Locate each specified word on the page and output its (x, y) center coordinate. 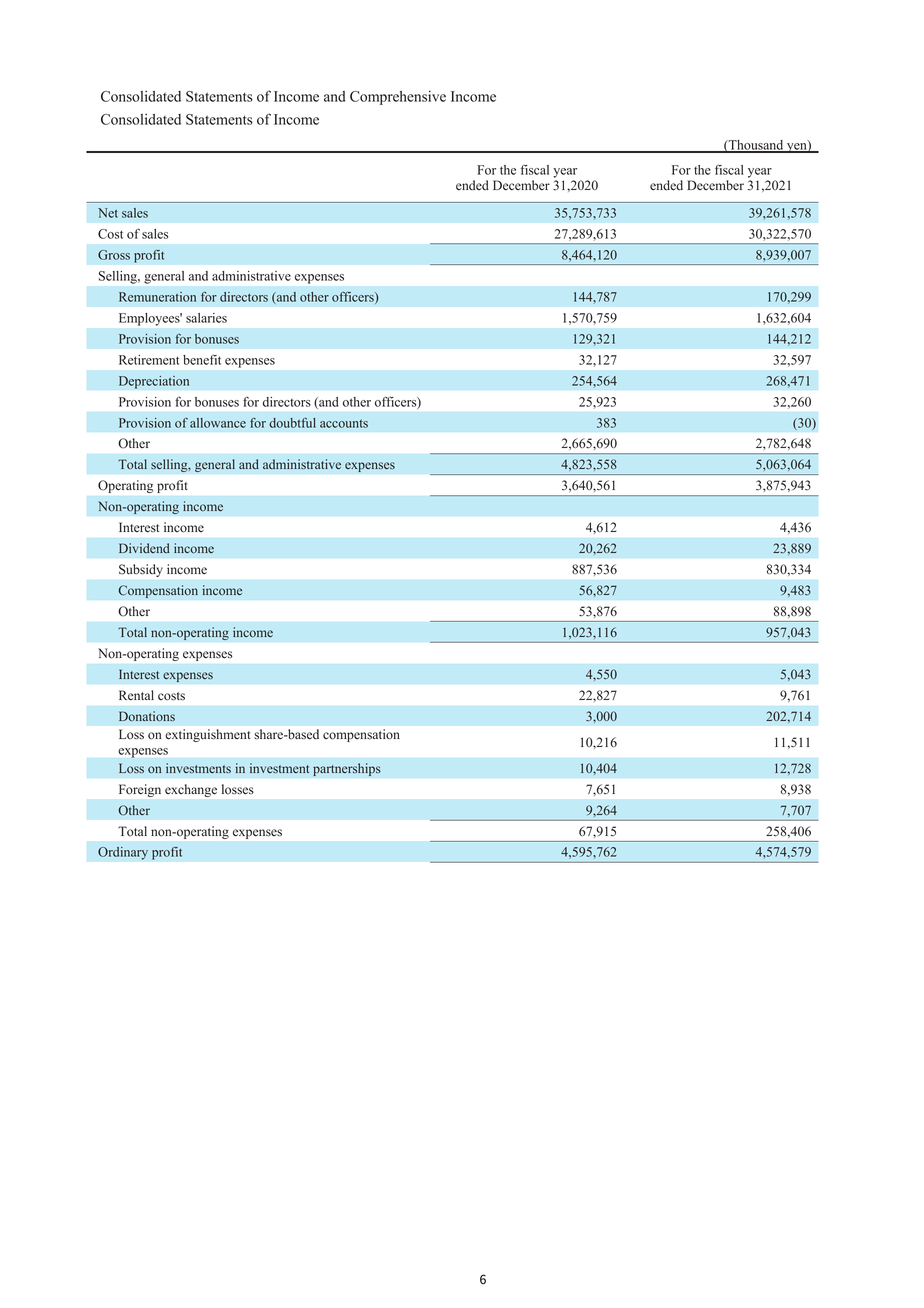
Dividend (144, 548)
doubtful (292, 423)
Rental (136, 695)
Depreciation (154, 382)
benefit (202, 359)
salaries (206, 318)
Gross (114, 255)
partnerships (347, 769)
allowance (218, 423)
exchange (191, 790)
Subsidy (141, 570)
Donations (147, 716)
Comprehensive (398, 98)
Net (108, 213)
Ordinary (123, 853)
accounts (344, 424)
